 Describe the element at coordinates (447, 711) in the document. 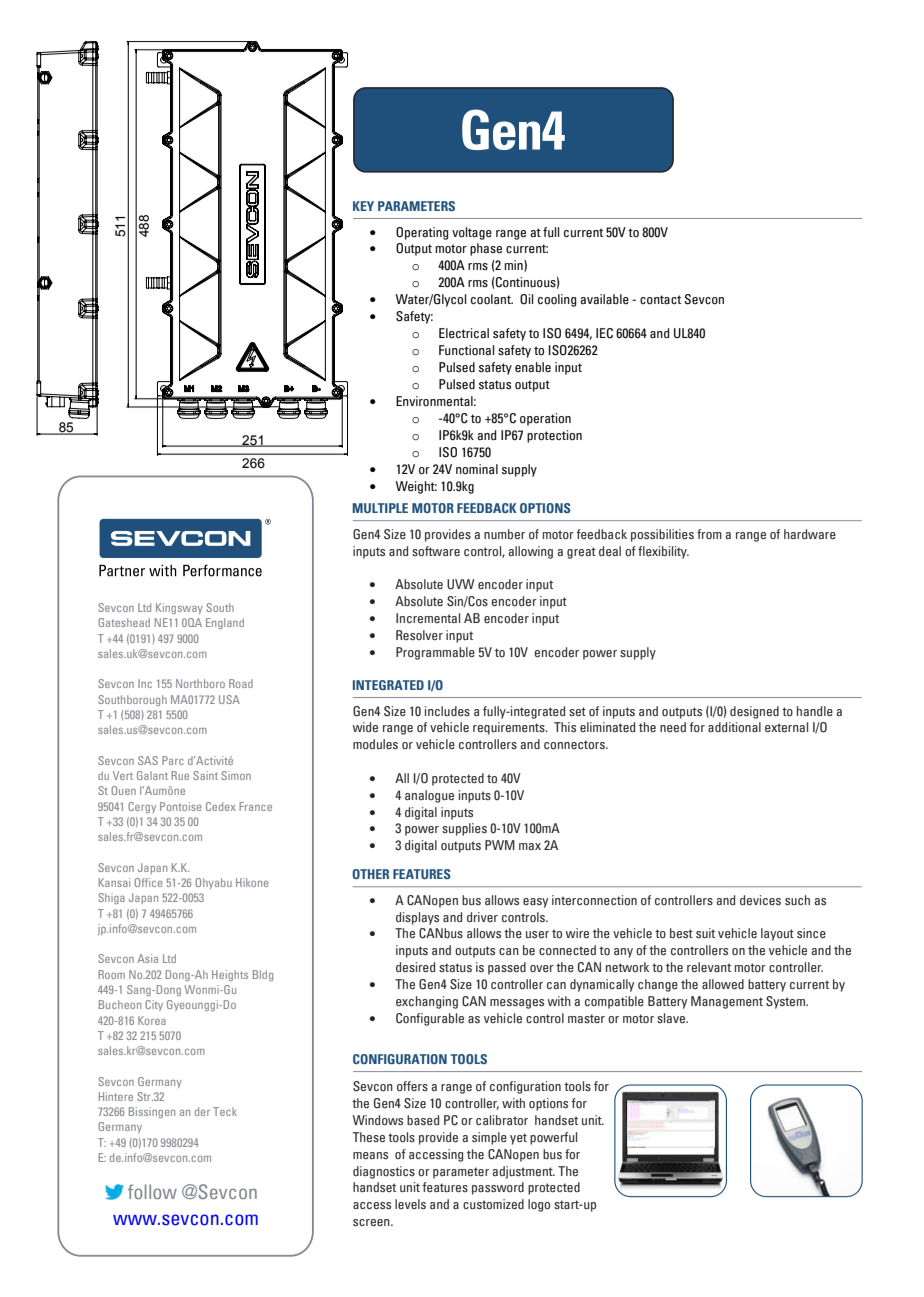

I see `includes` at that location.
